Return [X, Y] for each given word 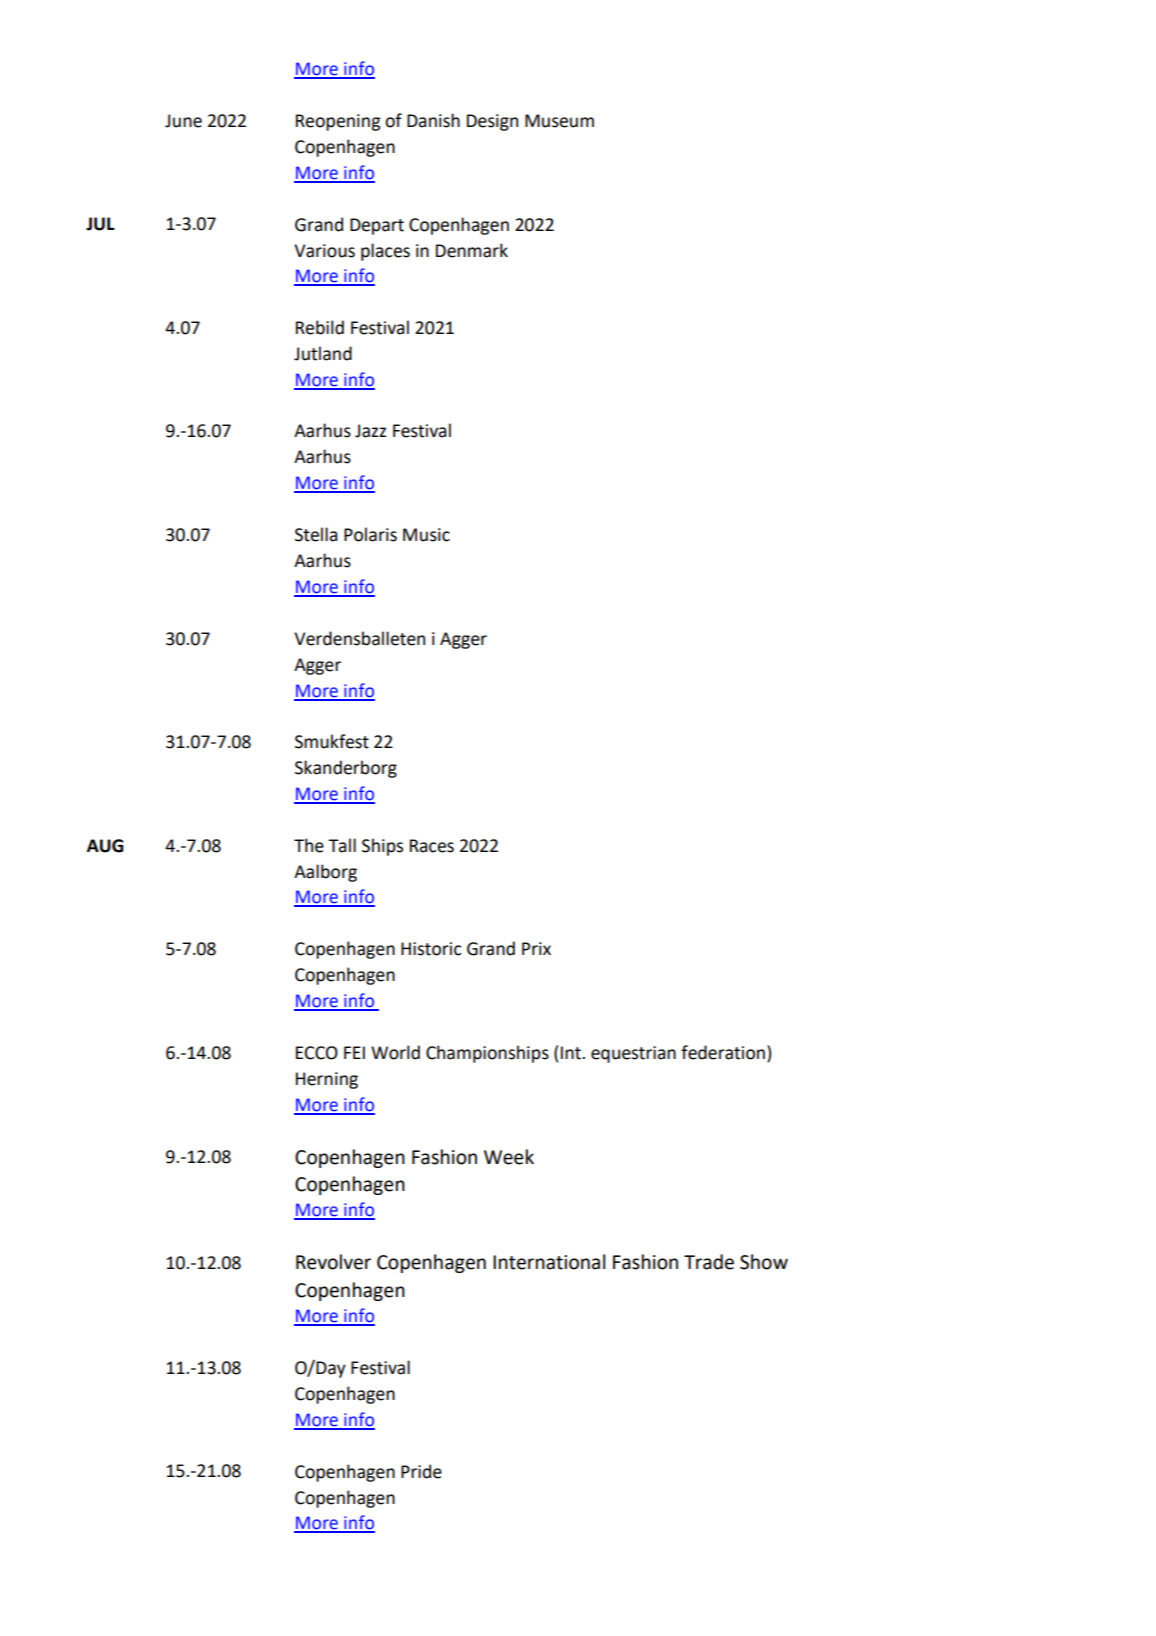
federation [723, 1052]
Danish [433, 120]
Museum [559, 121]
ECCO [317, 1053]
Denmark [472, 250]
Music [426, 535]
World [395, 1052]
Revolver [333, 1262]
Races [432, 846]
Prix [536, 948]
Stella [316, 534]
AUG [105, 846]
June [183, 121]
